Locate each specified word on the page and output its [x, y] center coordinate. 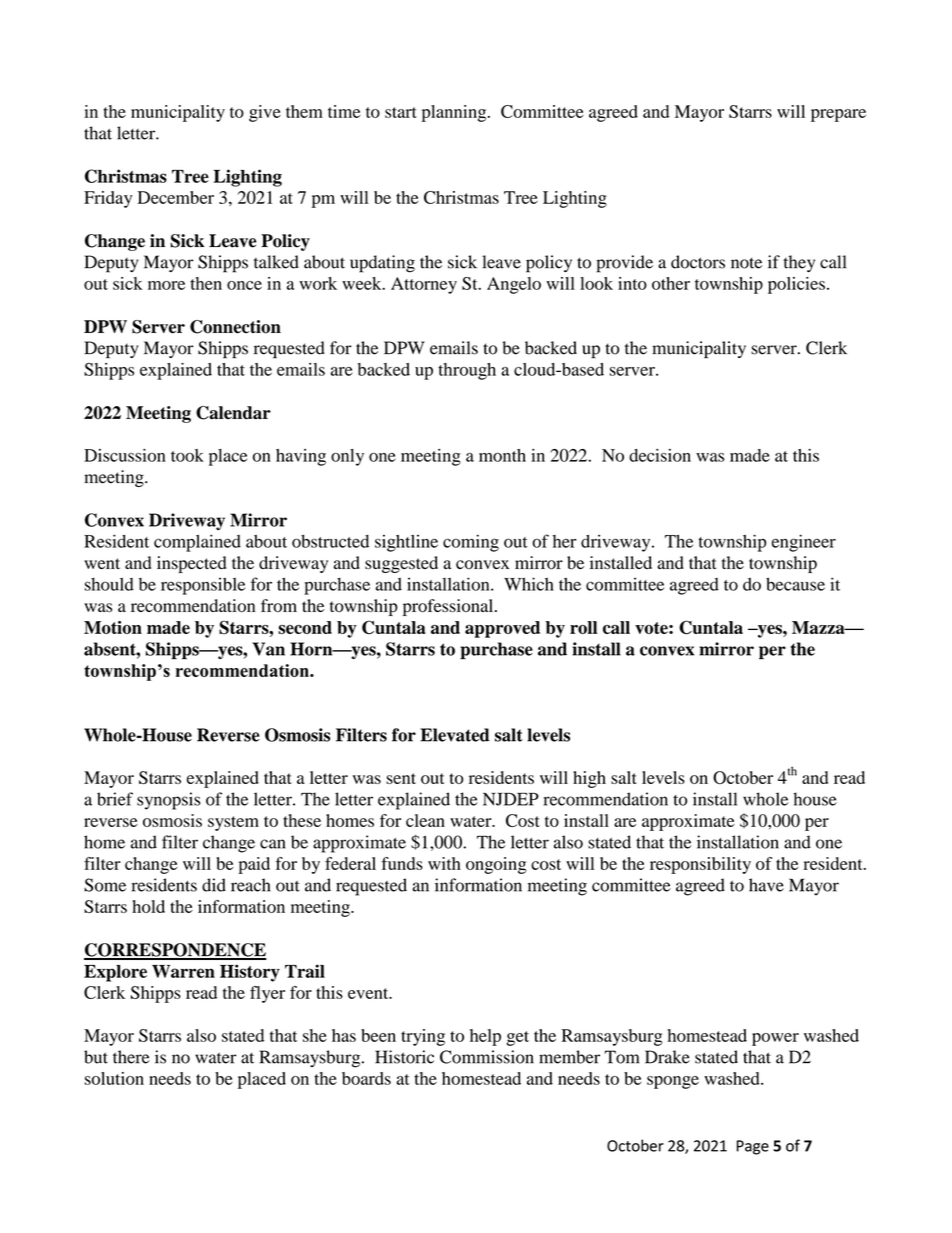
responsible [203, 586]
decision [660, 455]
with [444, 863]
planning [455, 113]
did [214, 885]
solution [114, 1078]
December [175, 197]
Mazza [819, 627]
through [467, 371]
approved [502, 629]
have [766, 885]
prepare [838, 115]
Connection [235, 327]
